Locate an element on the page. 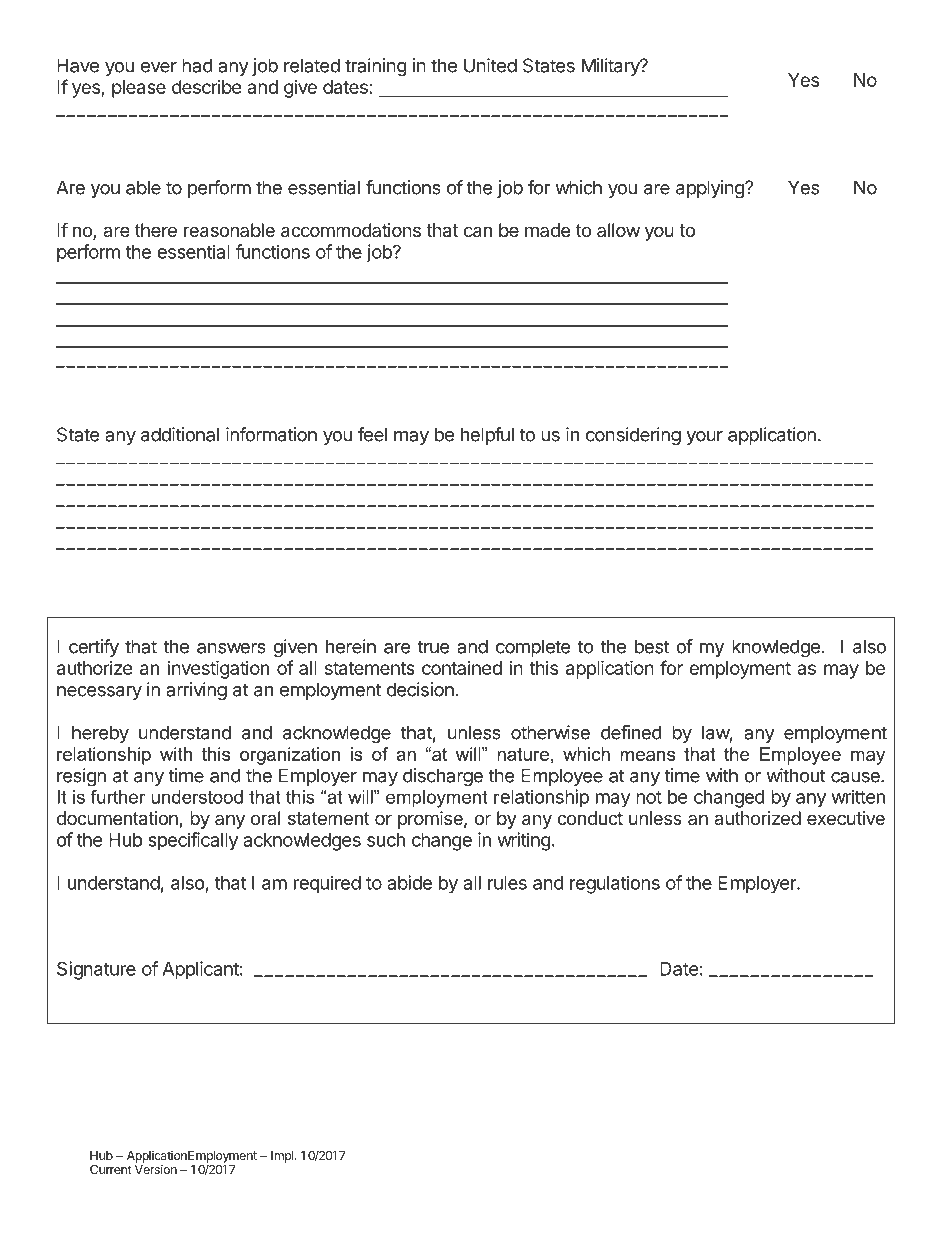 The height and width of the document is (1233, 952). please is located at coordinates (139, 89).
